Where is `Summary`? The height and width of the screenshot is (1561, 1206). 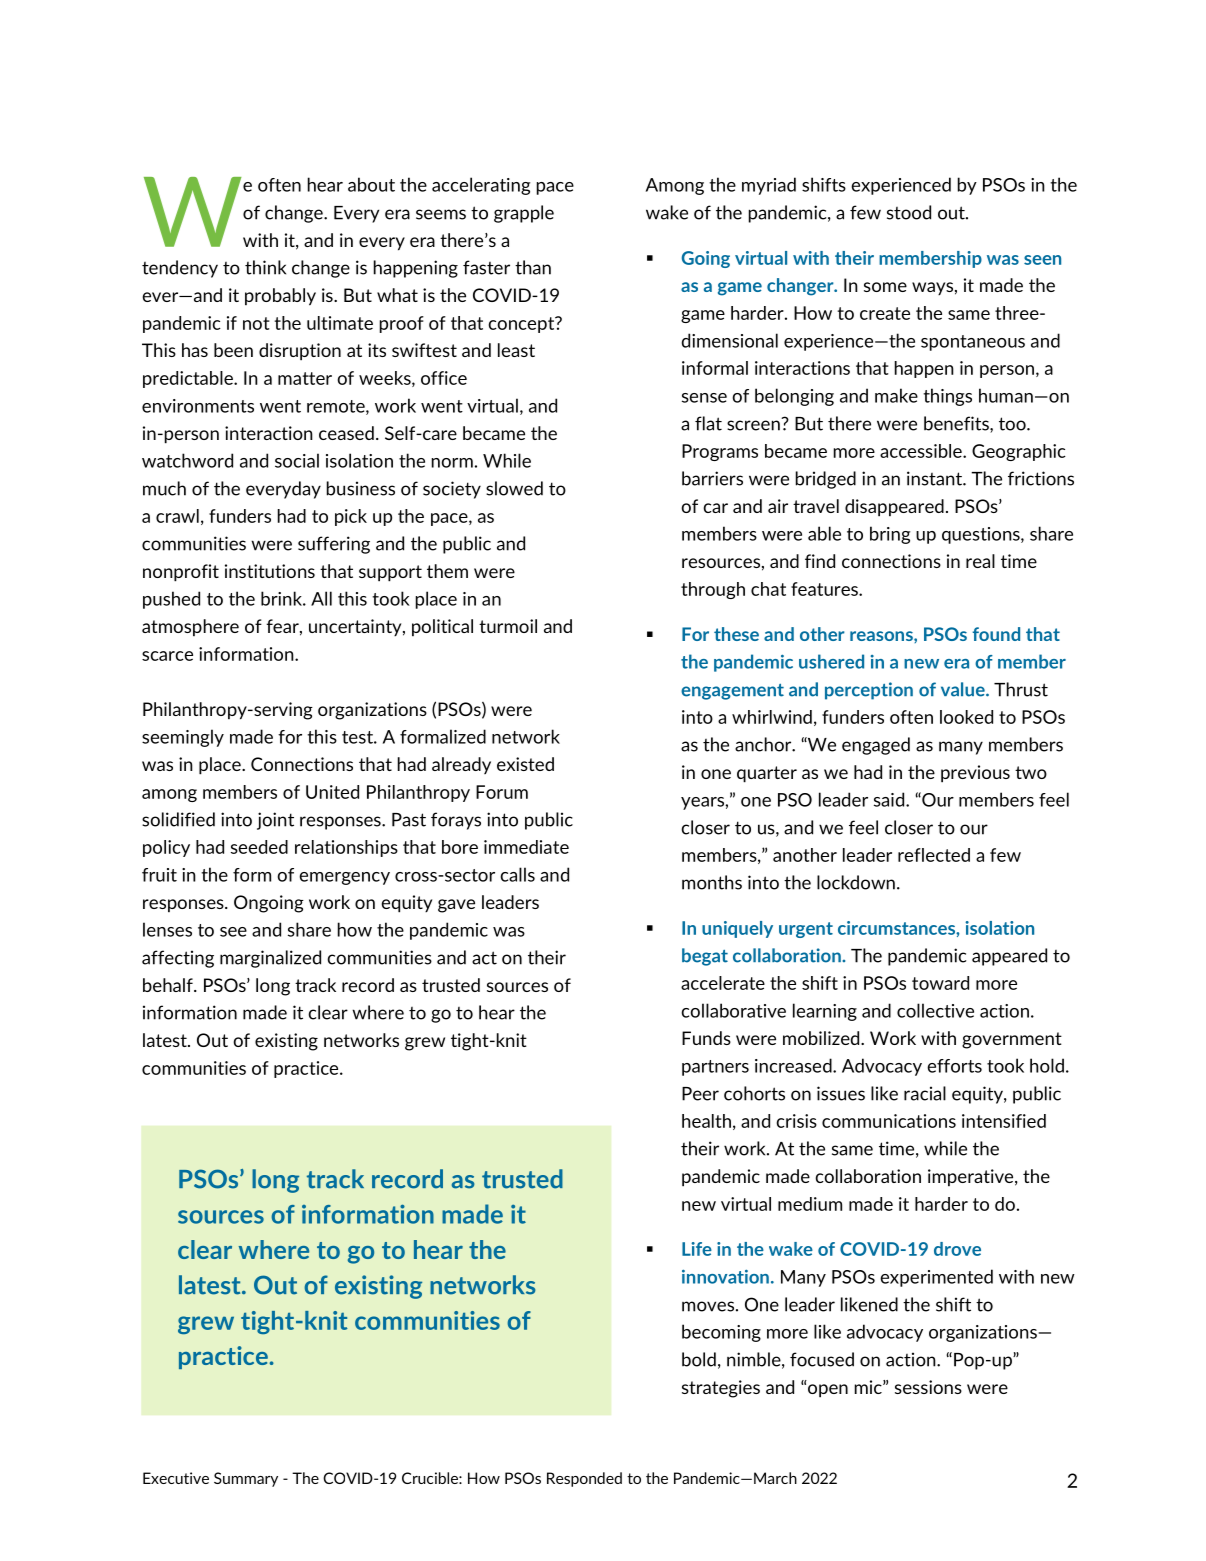
Summary is located at coordinates (246, 1479).
